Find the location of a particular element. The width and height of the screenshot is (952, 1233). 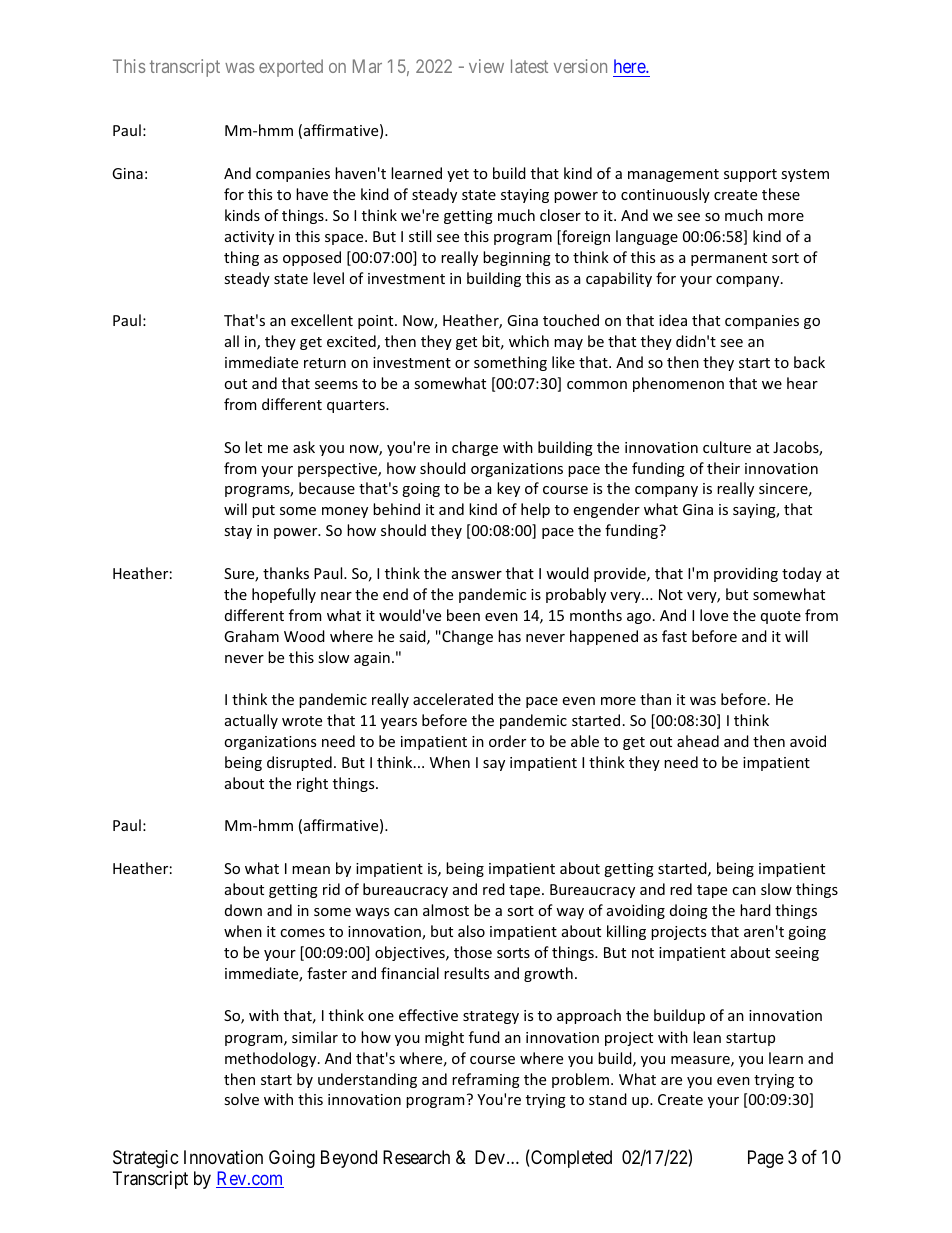

been is located at coordinates (463, 615).
